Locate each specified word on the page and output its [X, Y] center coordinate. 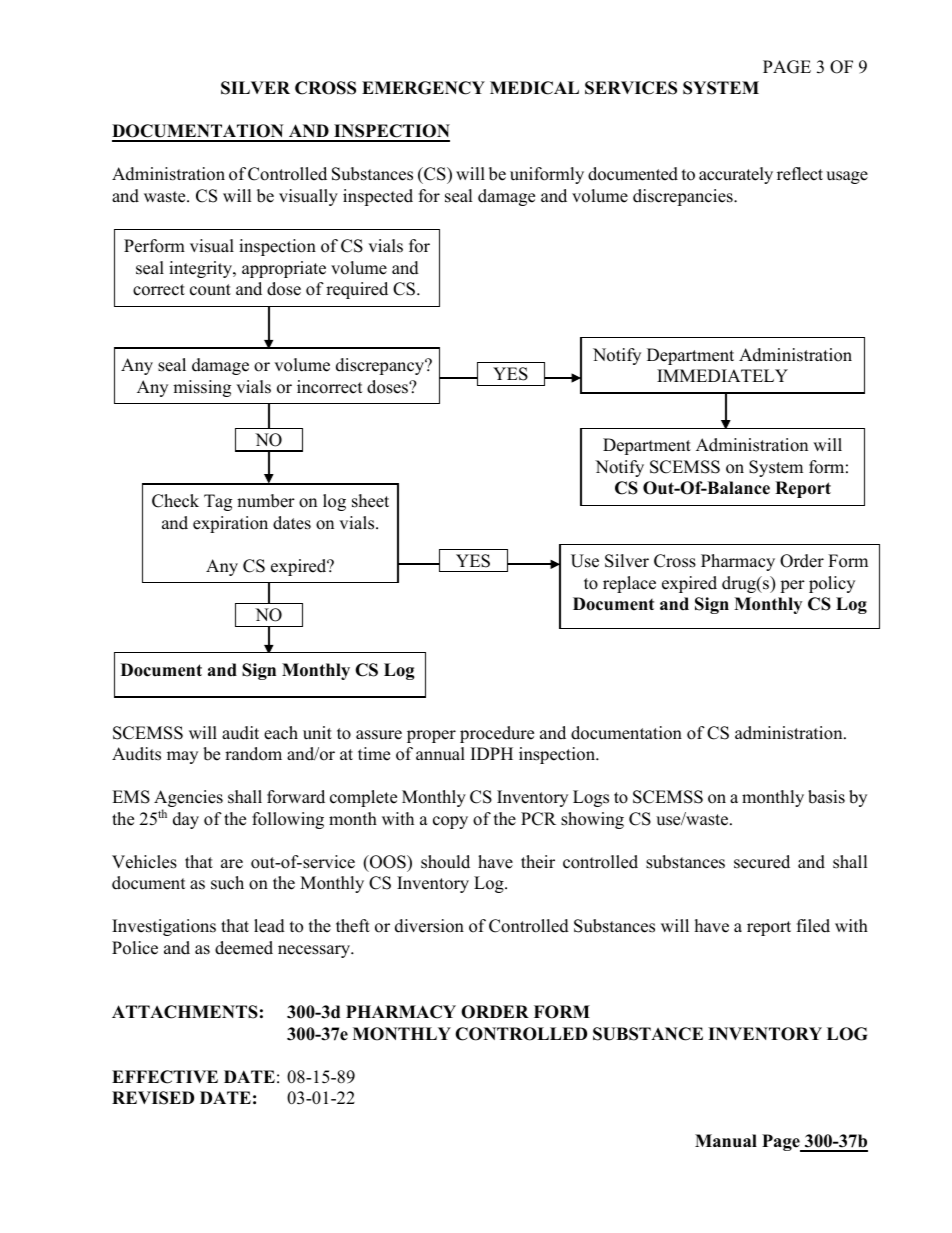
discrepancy [381, 366]
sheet [370, 501]
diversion [429, 926]
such [227, 883]
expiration [230, 524]
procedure [497, 734]
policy [832, 584]
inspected [378, 197]
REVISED [153, 1098]
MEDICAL [534, 88]
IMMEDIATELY [722, 375]
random [253, 754]
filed [813, 926]
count [210, 290]
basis [826, 797]
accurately [736, 175]
